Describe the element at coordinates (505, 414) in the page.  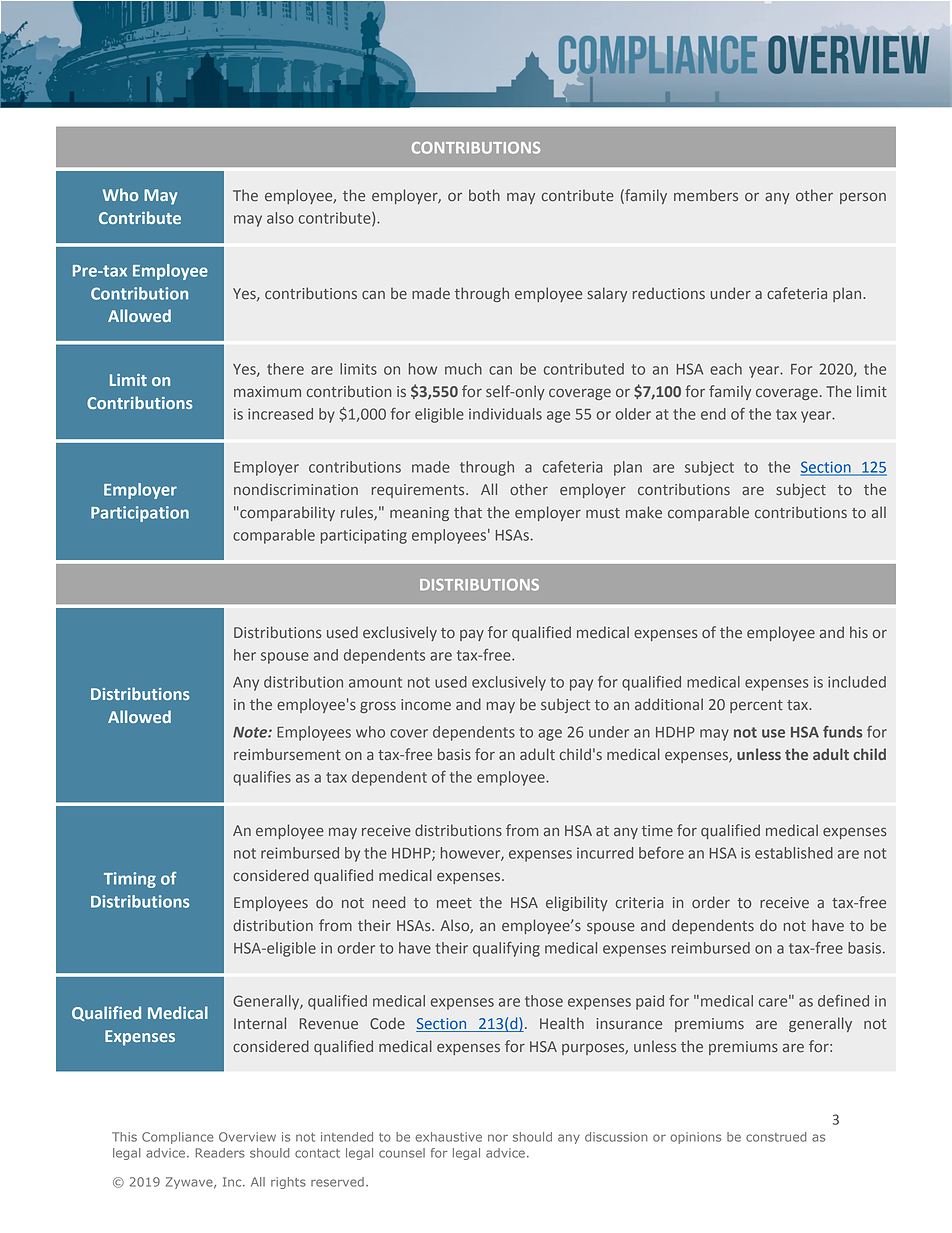
I see `individuals` at that location.
